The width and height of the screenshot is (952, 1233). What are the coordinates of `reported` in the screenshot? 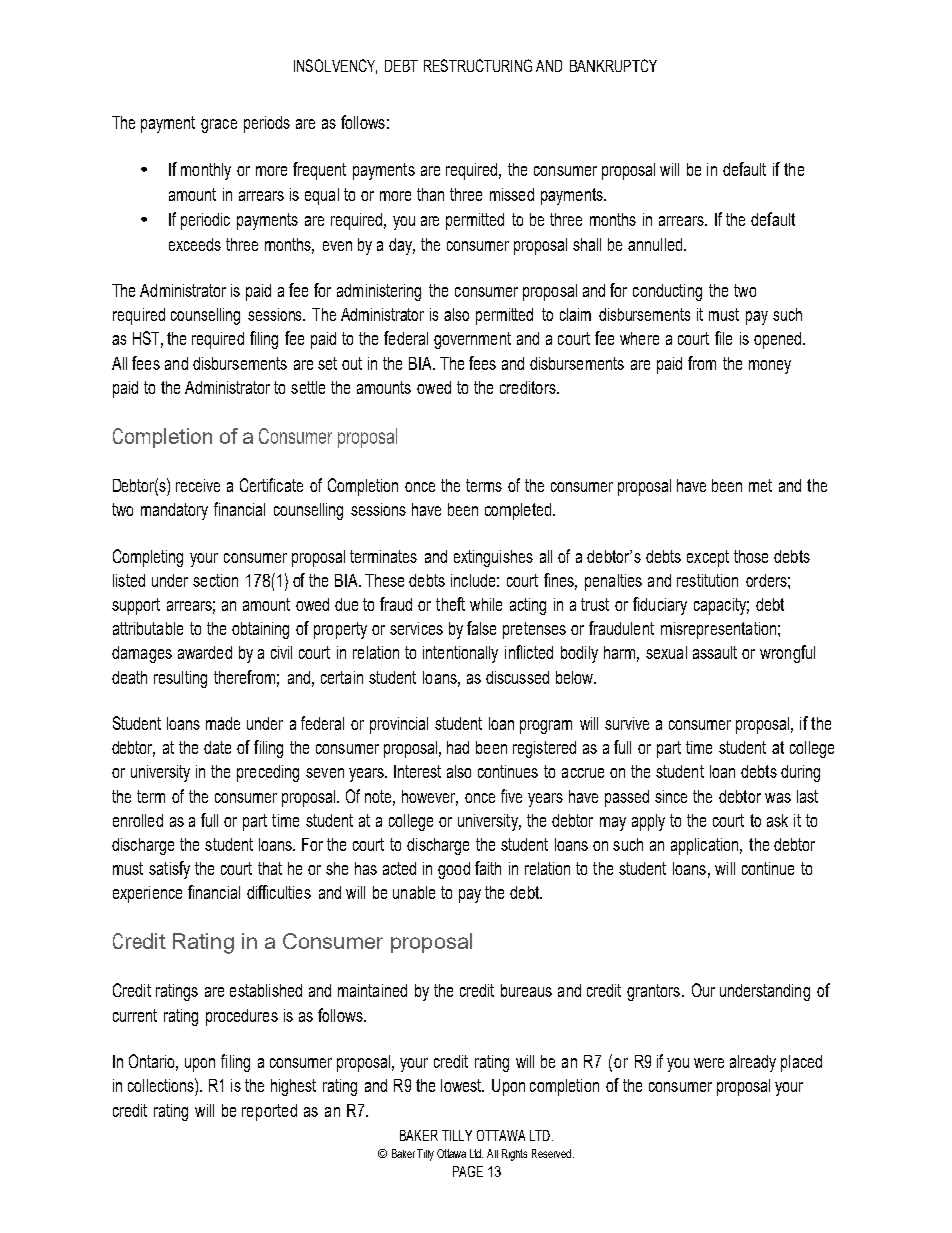 It's located at (269, 1112).
